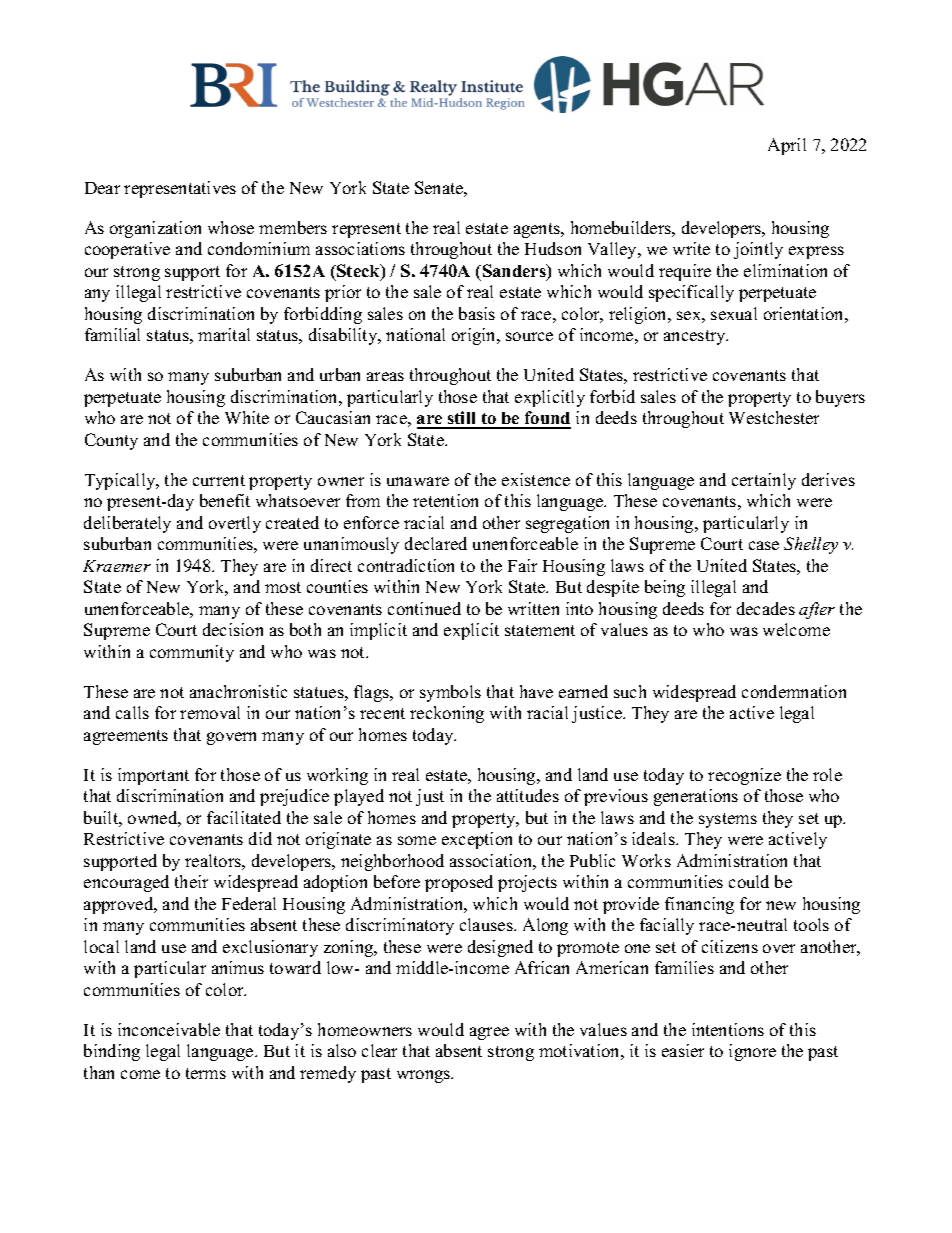 The width and height of the image is (952, 1233). What do you see at coordinates (764, 481) in the image?
I see `certainly` at bounding box center [764, 481].
